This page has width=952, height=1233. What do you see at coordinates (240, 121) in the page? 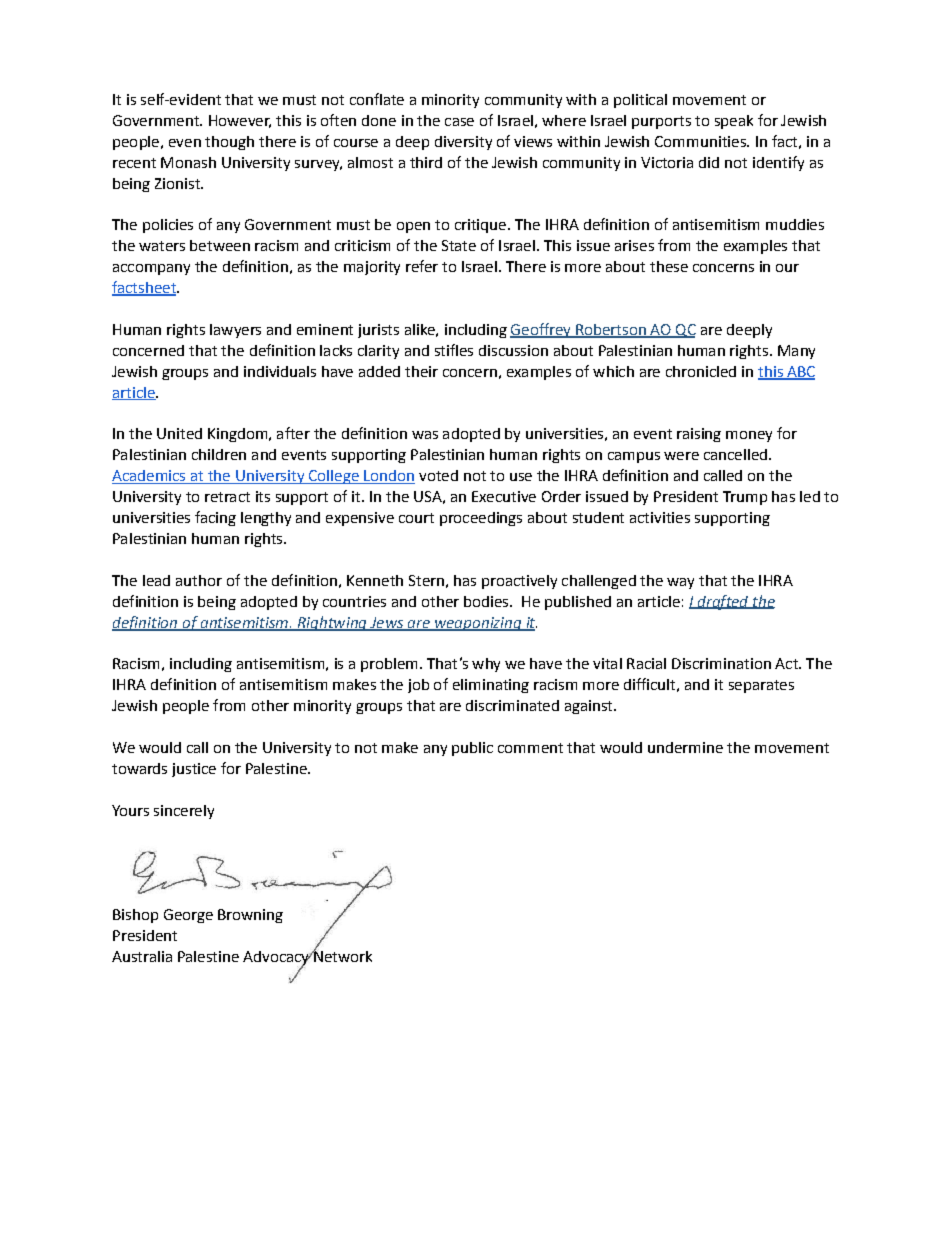
I see `However` at bounding box center [240, 121].
